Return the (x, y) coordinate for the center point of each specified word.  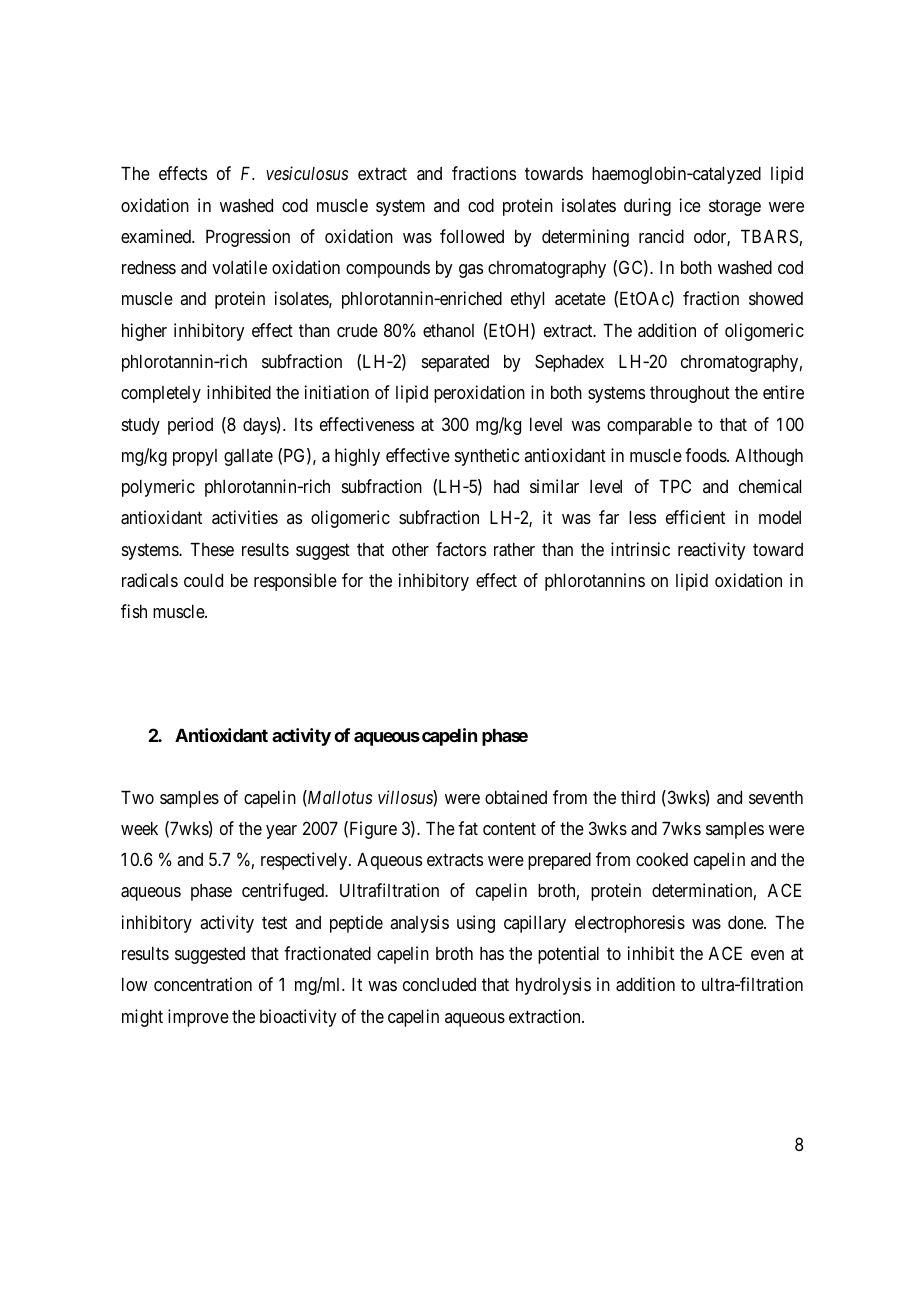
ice (690, 205)
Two (137, 797)
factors (461, 549)
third (638, 797)
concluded (439, 984)
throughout (690, 394)
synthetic (487, 457)
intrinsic (640, 549)
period (190, 426)
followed (472, 236)
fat (468, 828)
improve (198, 1018)
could (203, 580)
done (746, 922)
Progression (248, 238)
